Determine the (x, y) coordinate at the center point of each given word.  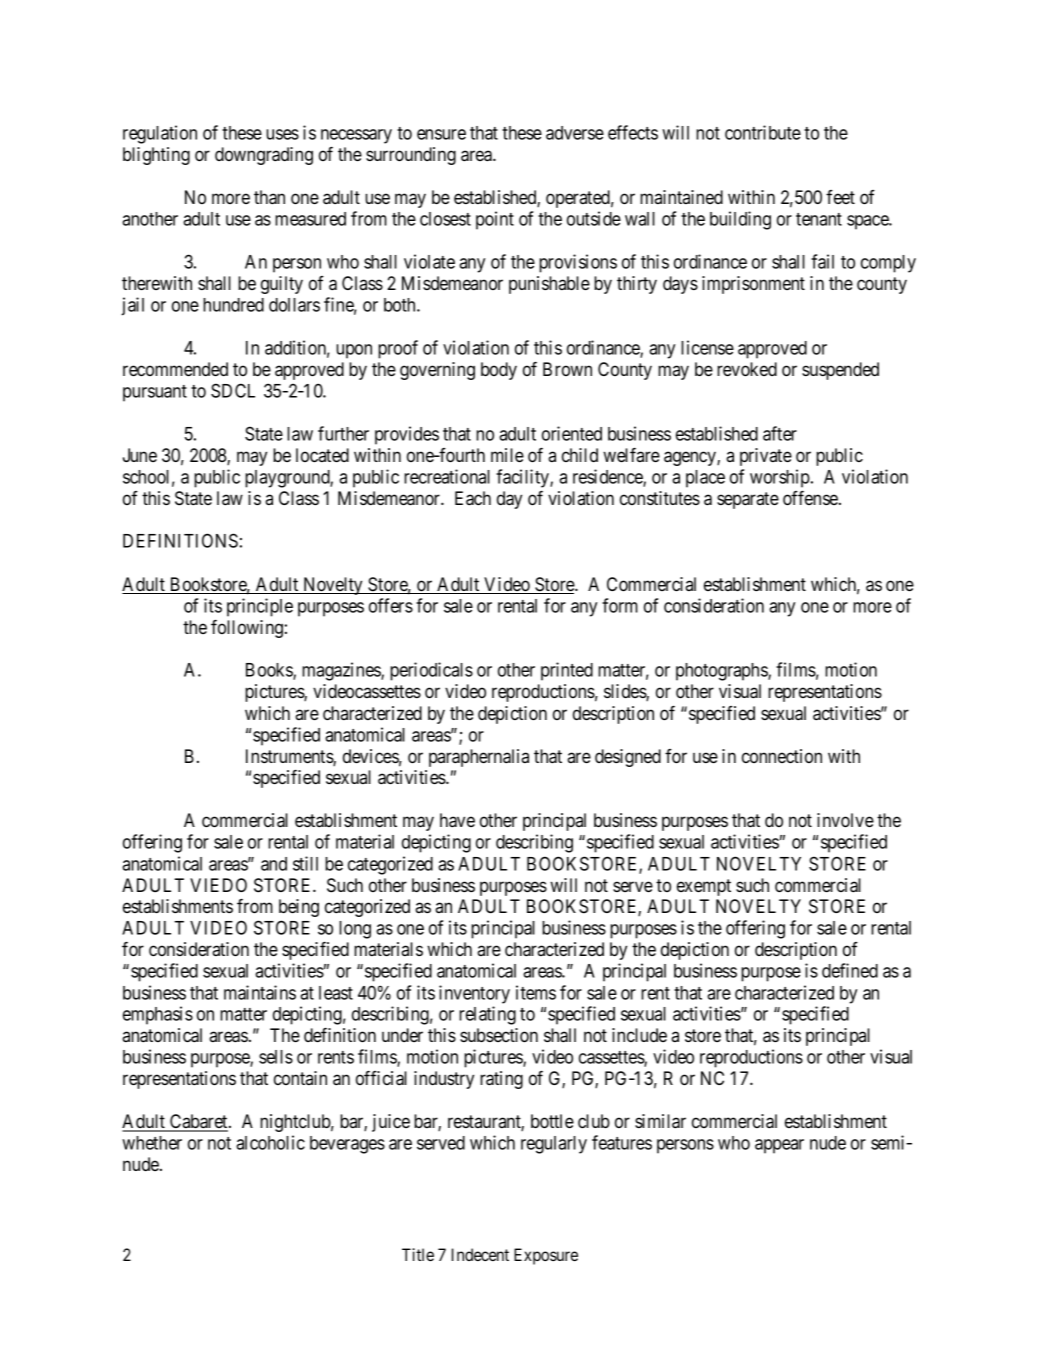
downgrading (264, 156)
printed (567, 671)
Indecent (480, 1254)
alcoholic (270, 1142)
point (495, 220)
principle (260, 607)
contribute (763, 132)
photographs (722, 672)
